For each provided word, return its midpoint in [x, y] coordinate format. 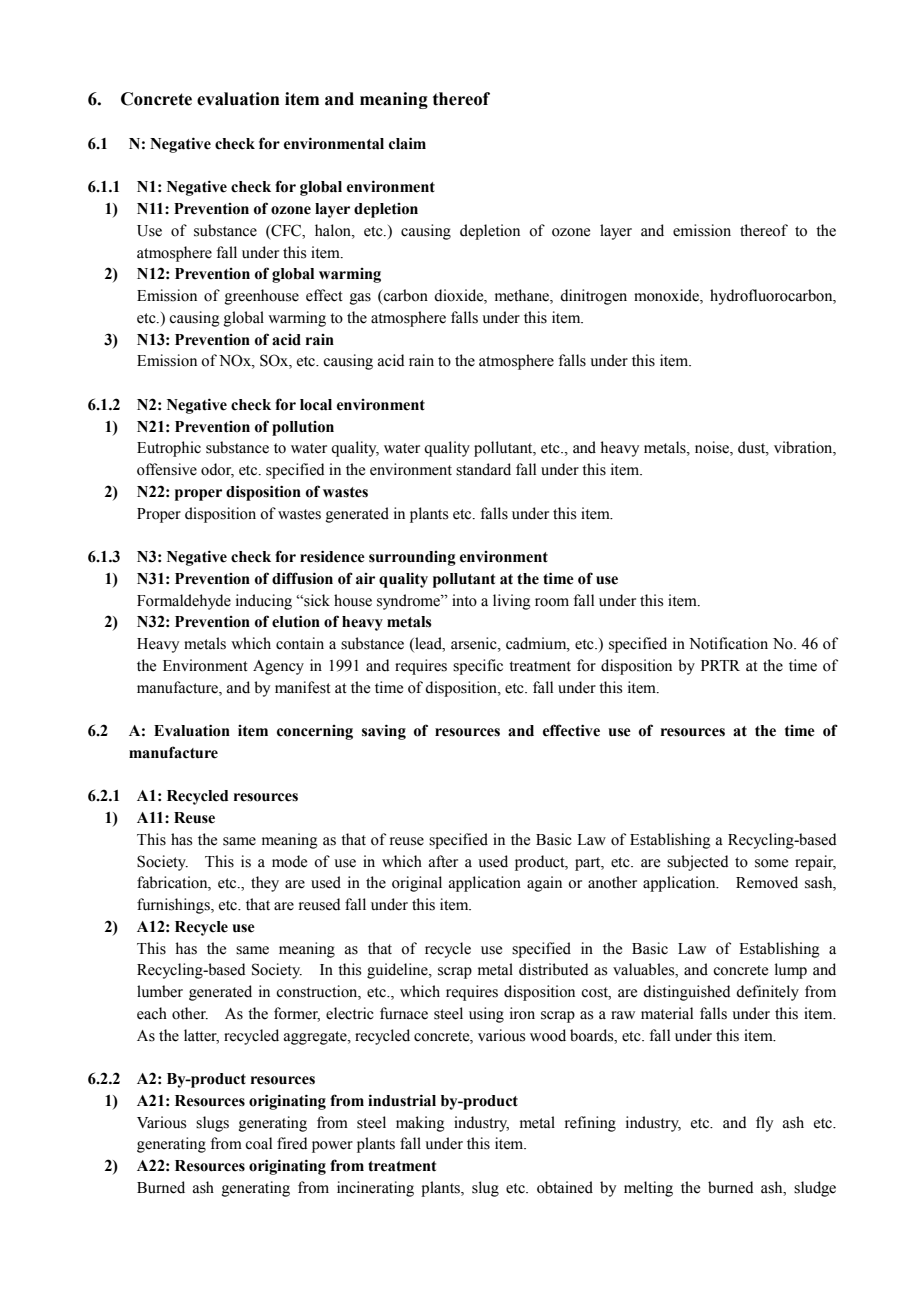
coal [258, 1143]
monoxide [667, 296]
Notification [728, 643]
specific [478, 667]
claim [407, 143]
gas [360, 299]
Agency [278, 667]
